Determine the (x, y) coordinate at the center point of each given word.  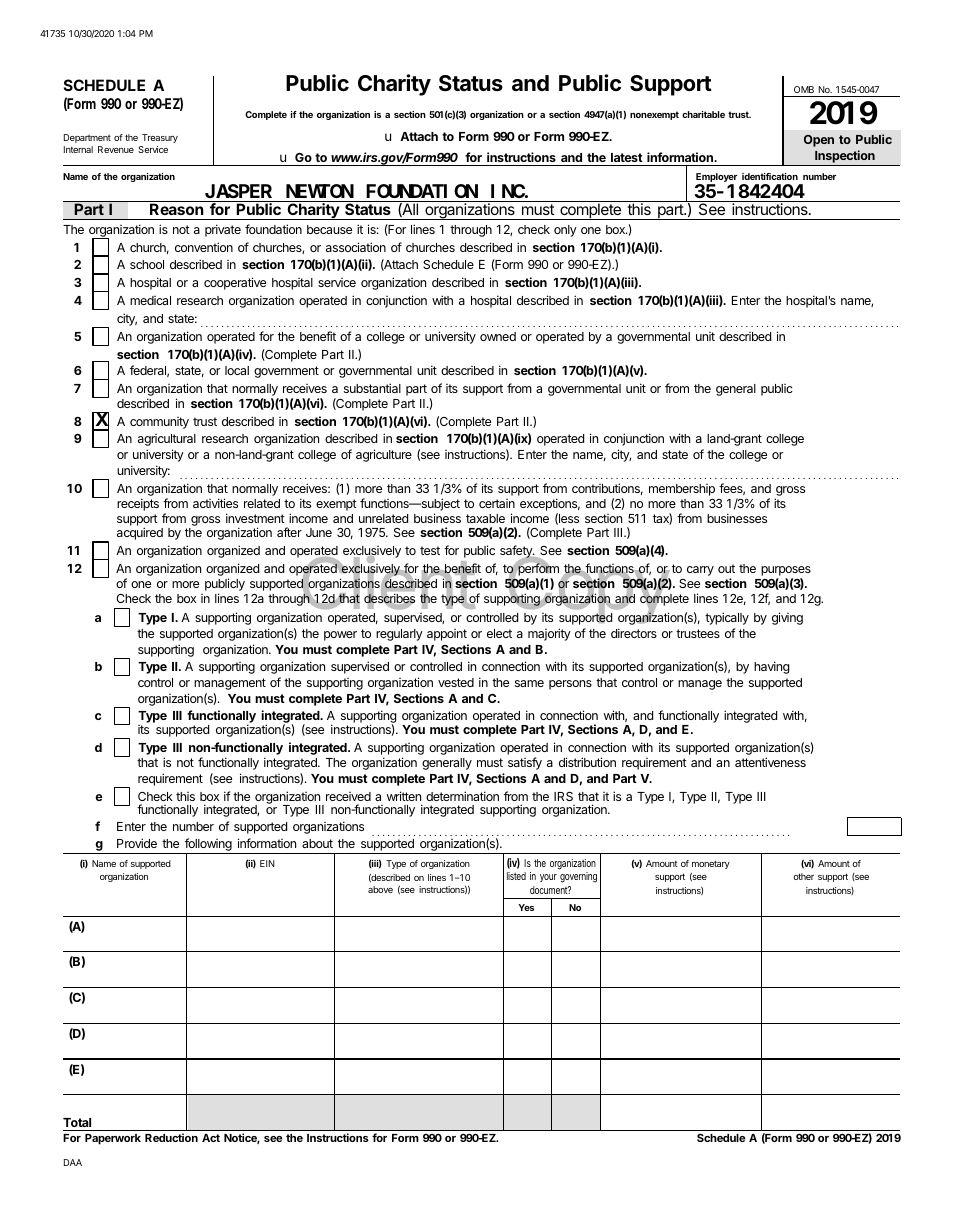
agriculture (384, 455)
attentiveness (770, 762)
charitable (703, 114)
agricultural (167, 440)
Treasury (160, 138)
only (565, 231)
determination (462, 796)
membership (682, 490)
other (803, 876)
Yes (526, 907)
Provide (137, 843)
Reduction (171, 1137)
